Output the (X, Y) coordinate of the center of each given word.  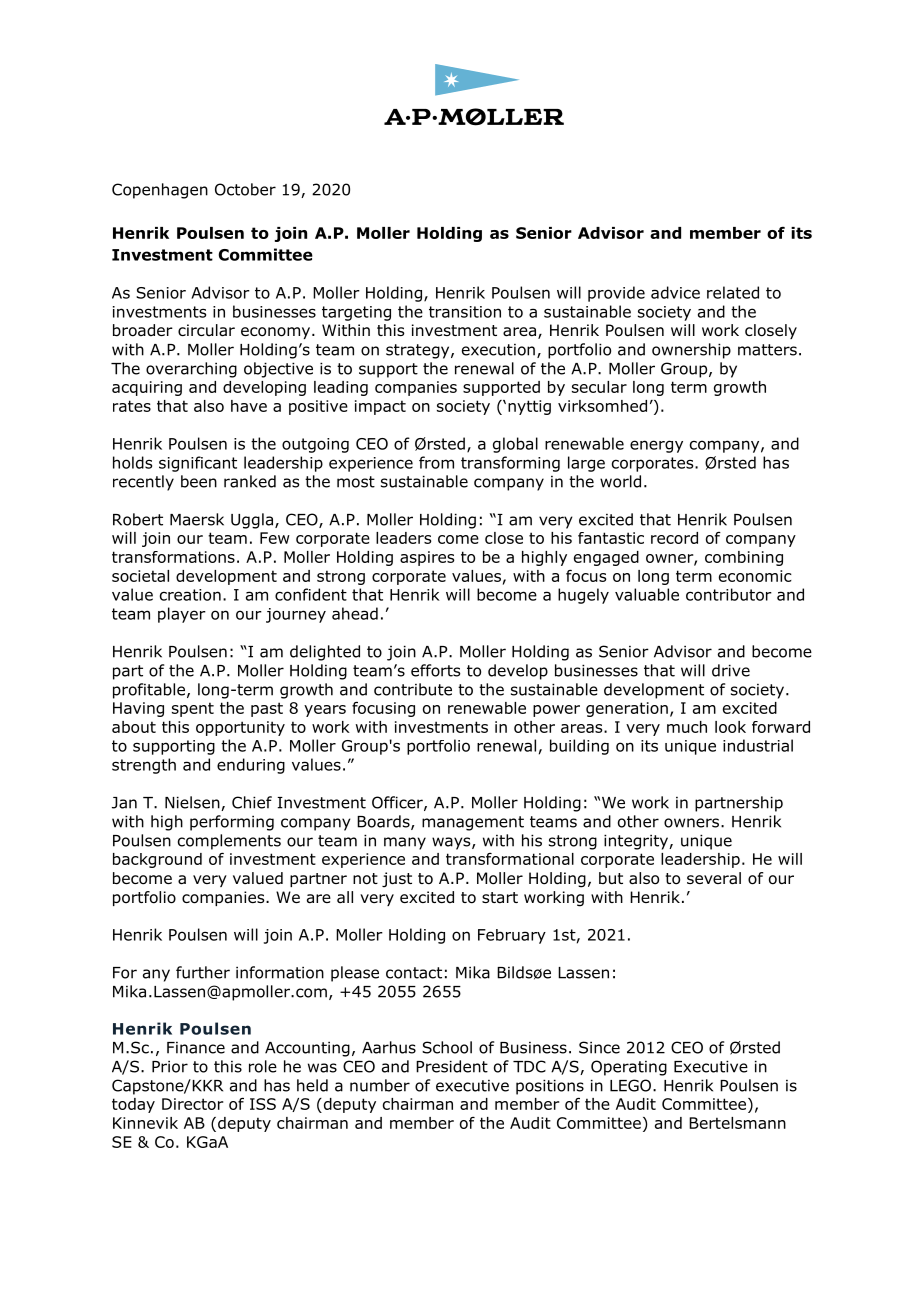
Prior (170, 1066)
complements (229, 842)
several (714, 878)
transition (465, 312)
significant (198, 464)
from (436, 462)
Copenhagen (160, 191)
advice (675, 292)
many (405, 843)
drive (731, 670)
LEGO (632, 1085)
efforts (436, 670)
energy (656, 446)
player (182, 615)
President (452, 1066)
